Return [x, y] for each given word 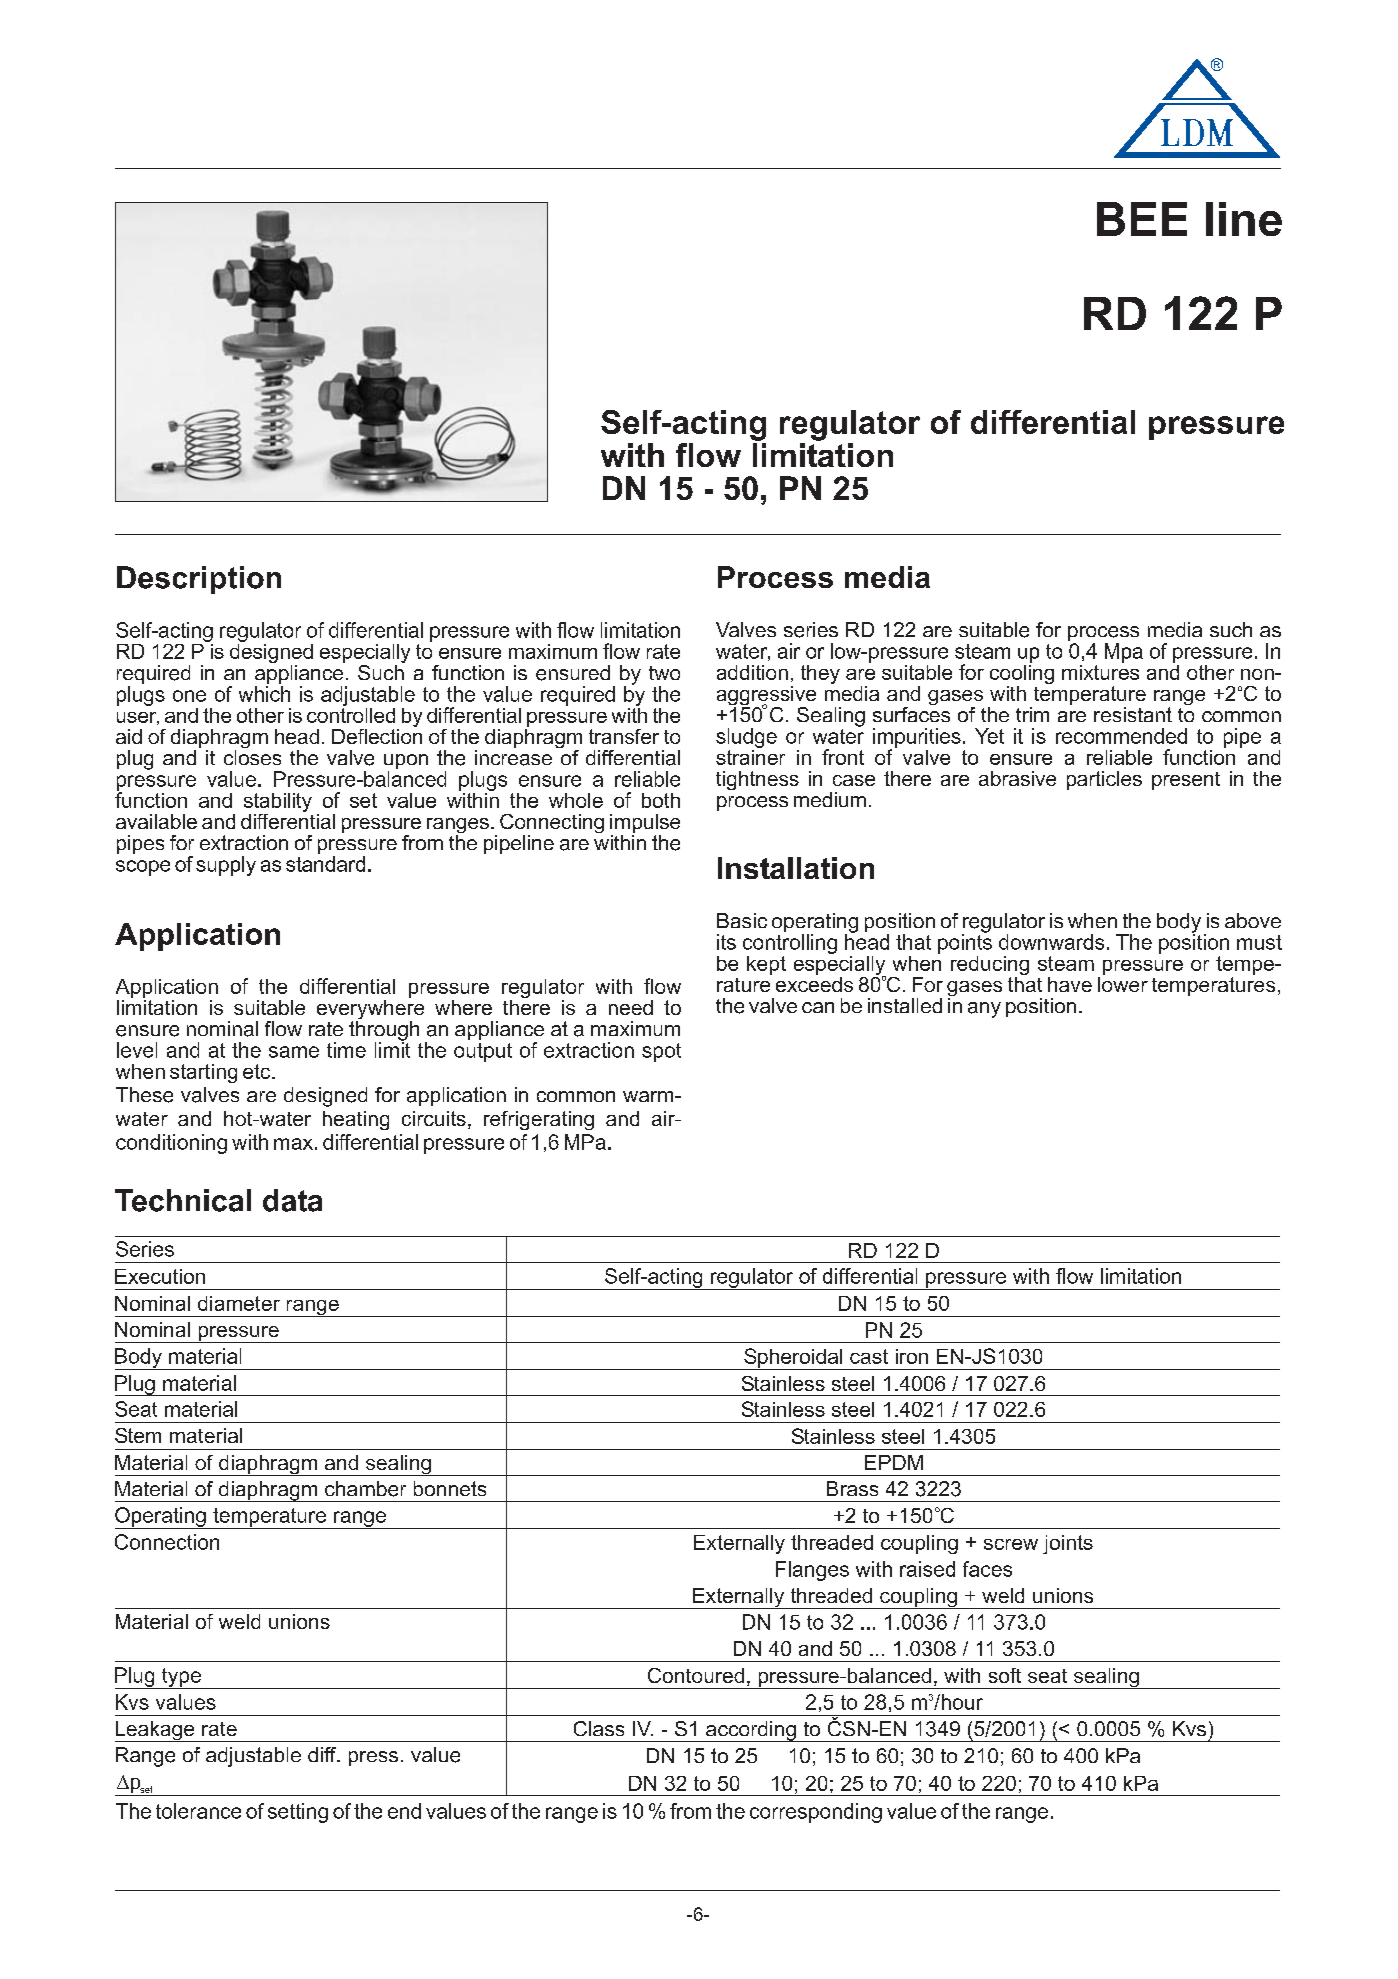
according [751, 1731]
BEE [1142, 219]
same [294, 1052]
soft [1005, 1675]
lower [1123, 983]
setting [298, 1813]
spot [661, 1052]
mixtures [1100, 671]
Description [199, 580]
